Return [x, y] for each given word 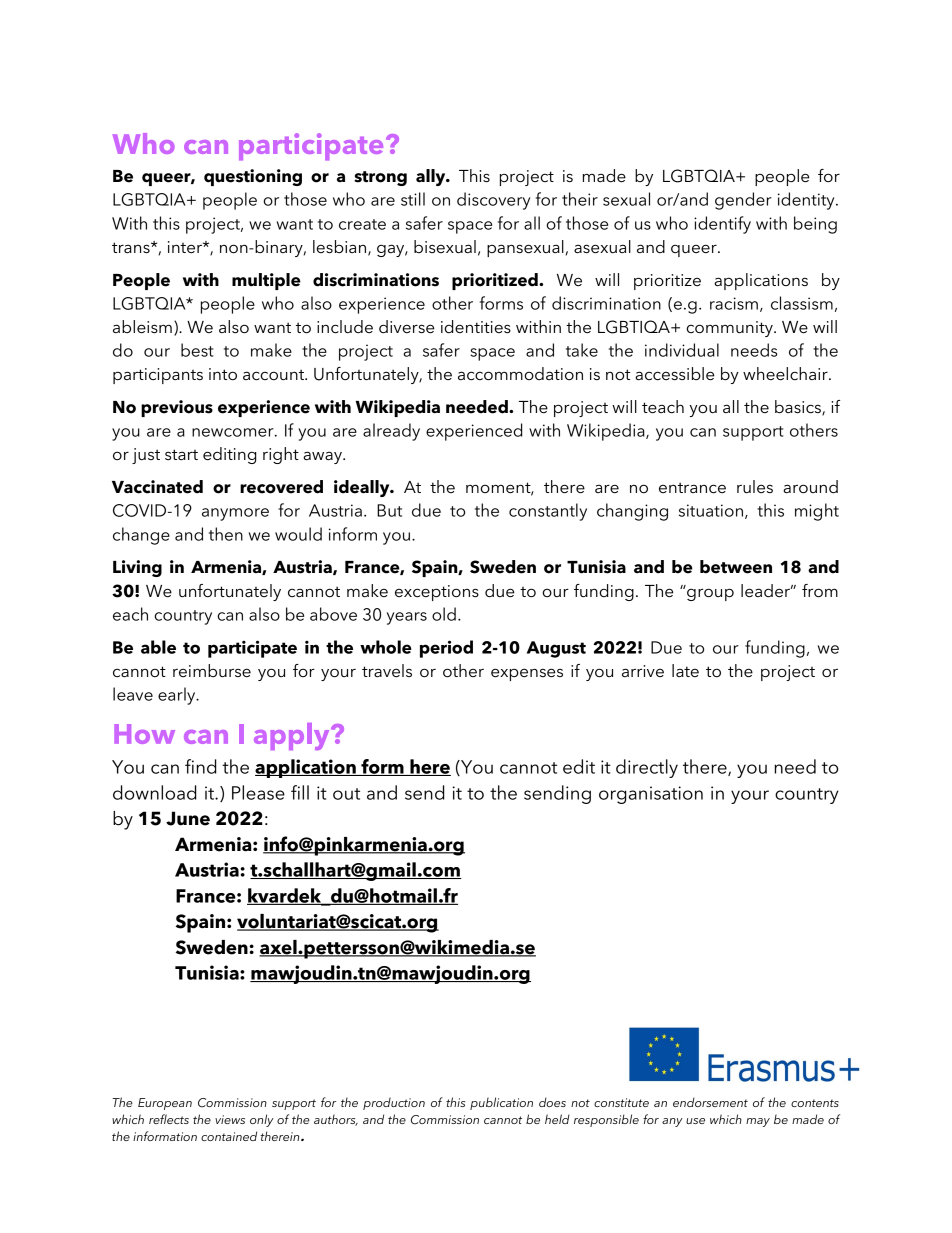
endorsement [710, 1102]
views [230, 1119]
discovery [493, 201]
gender [743, 201]
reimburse [212, 670]
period [446, 649]
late [685, 670]
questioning [253, 177]
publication [501, 1103]
